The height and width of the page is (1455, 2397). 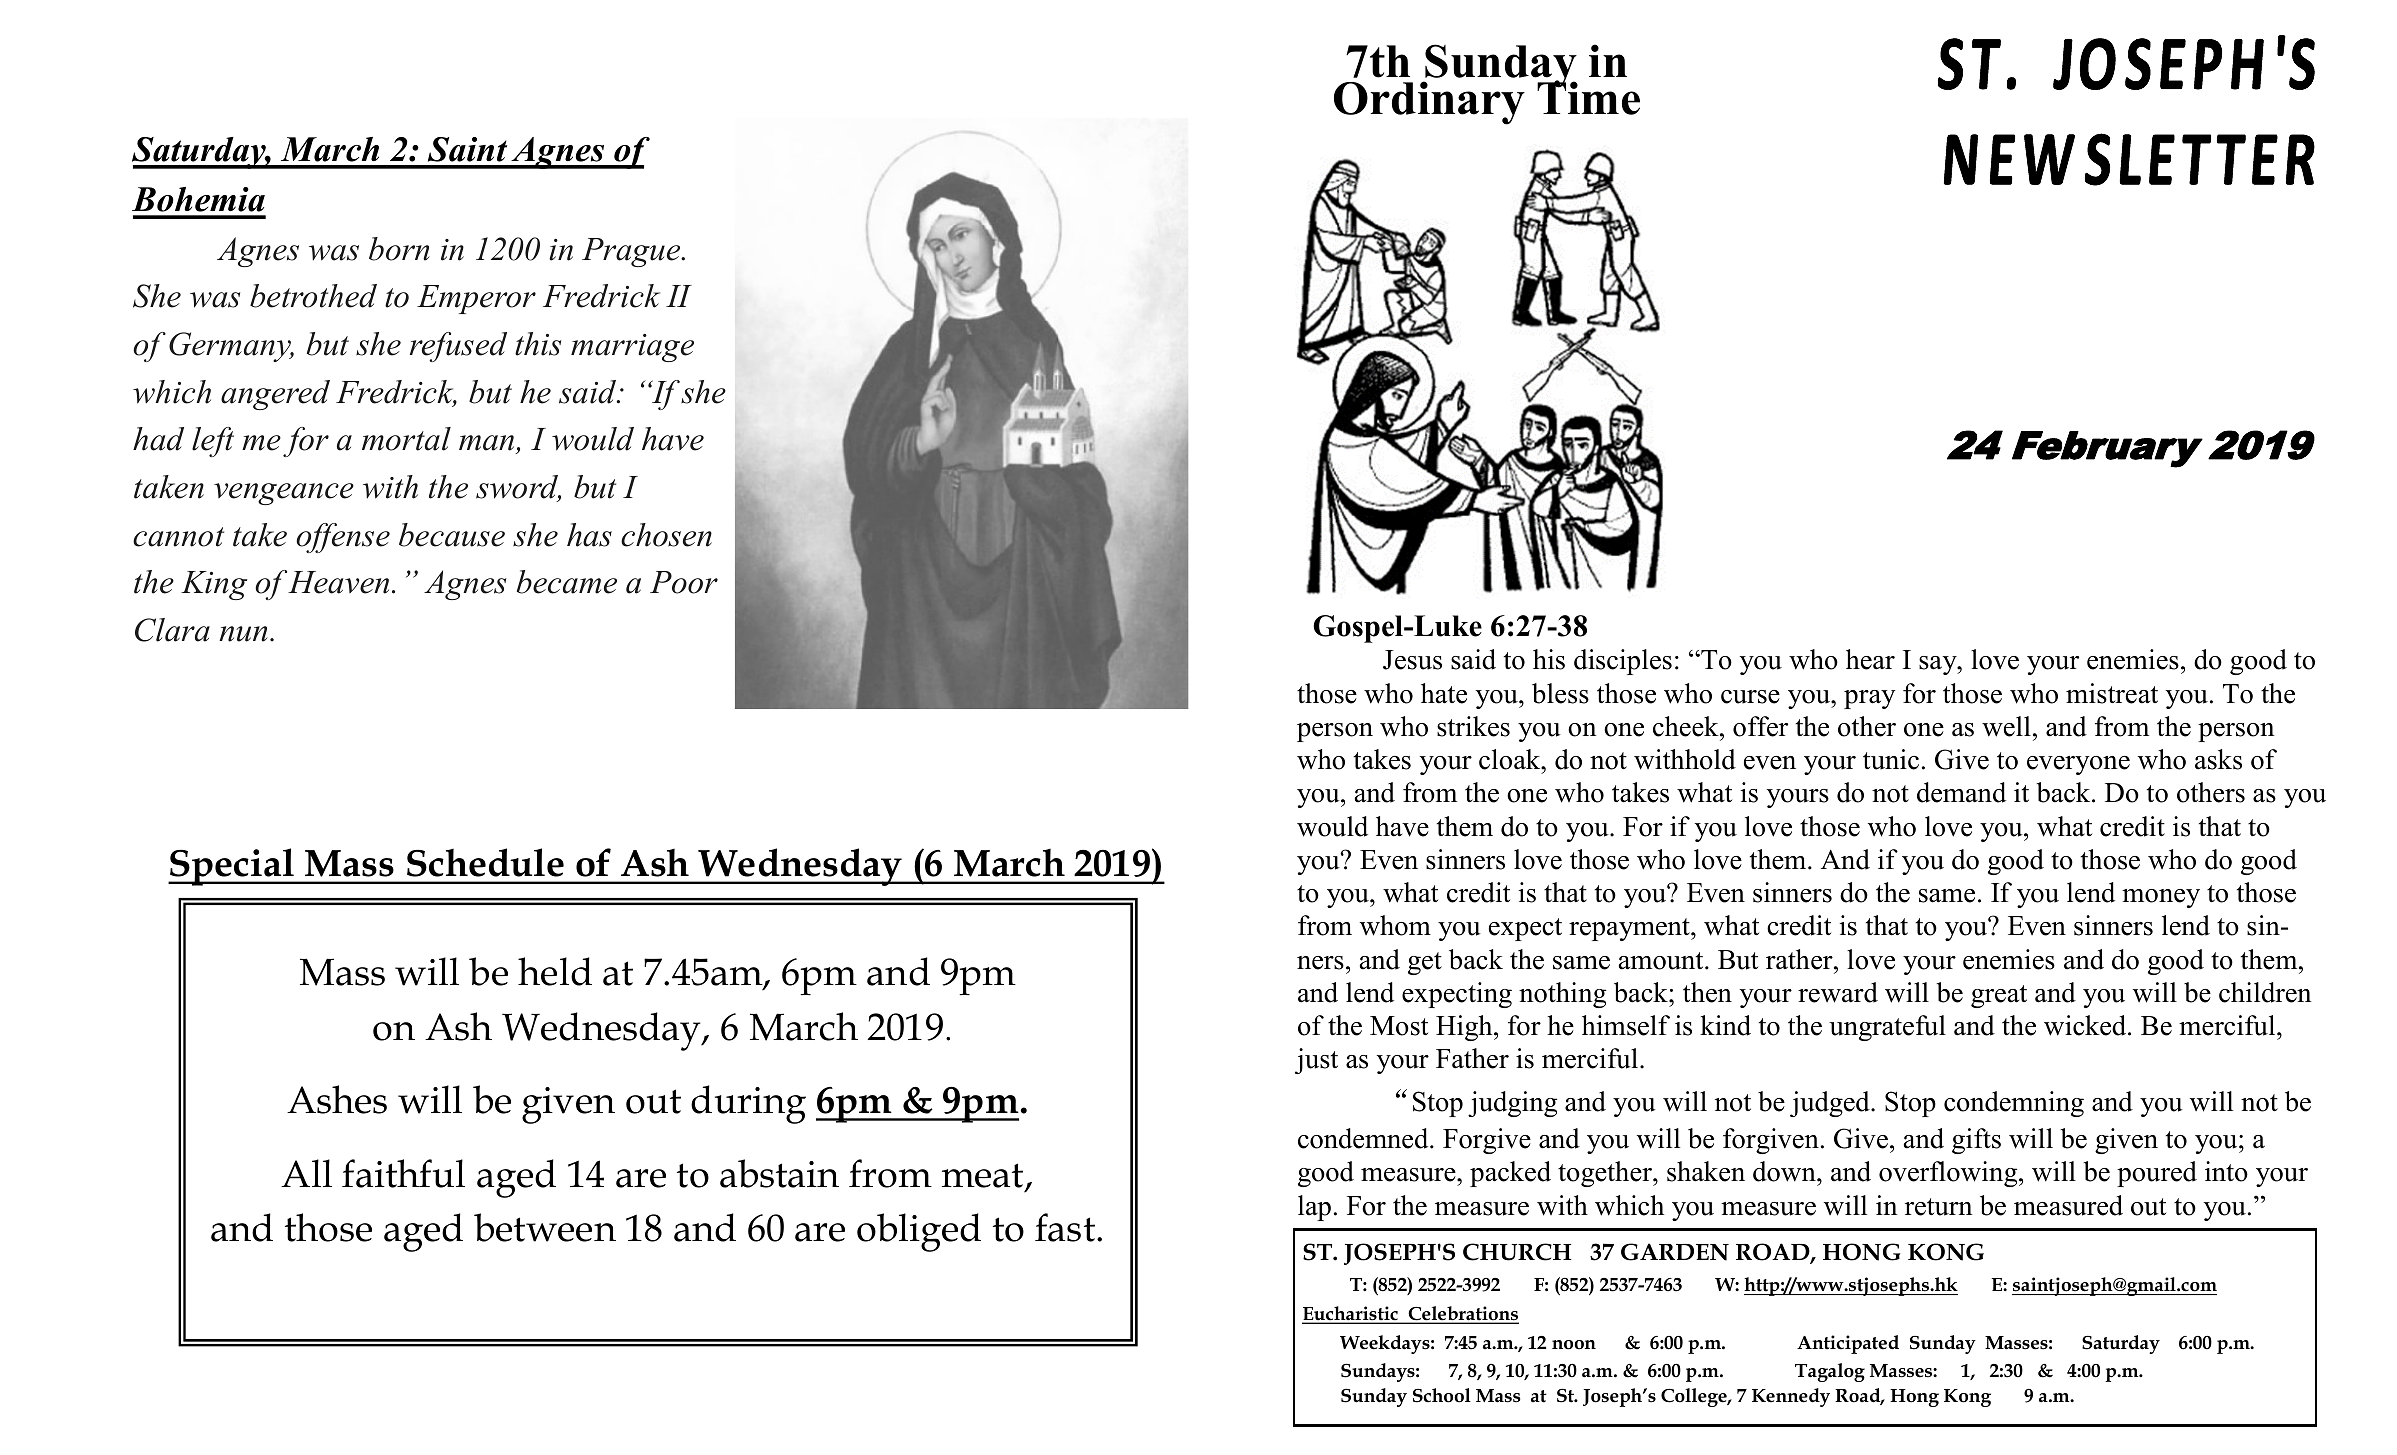 I want to click on held, so click(x=555, y=971).
